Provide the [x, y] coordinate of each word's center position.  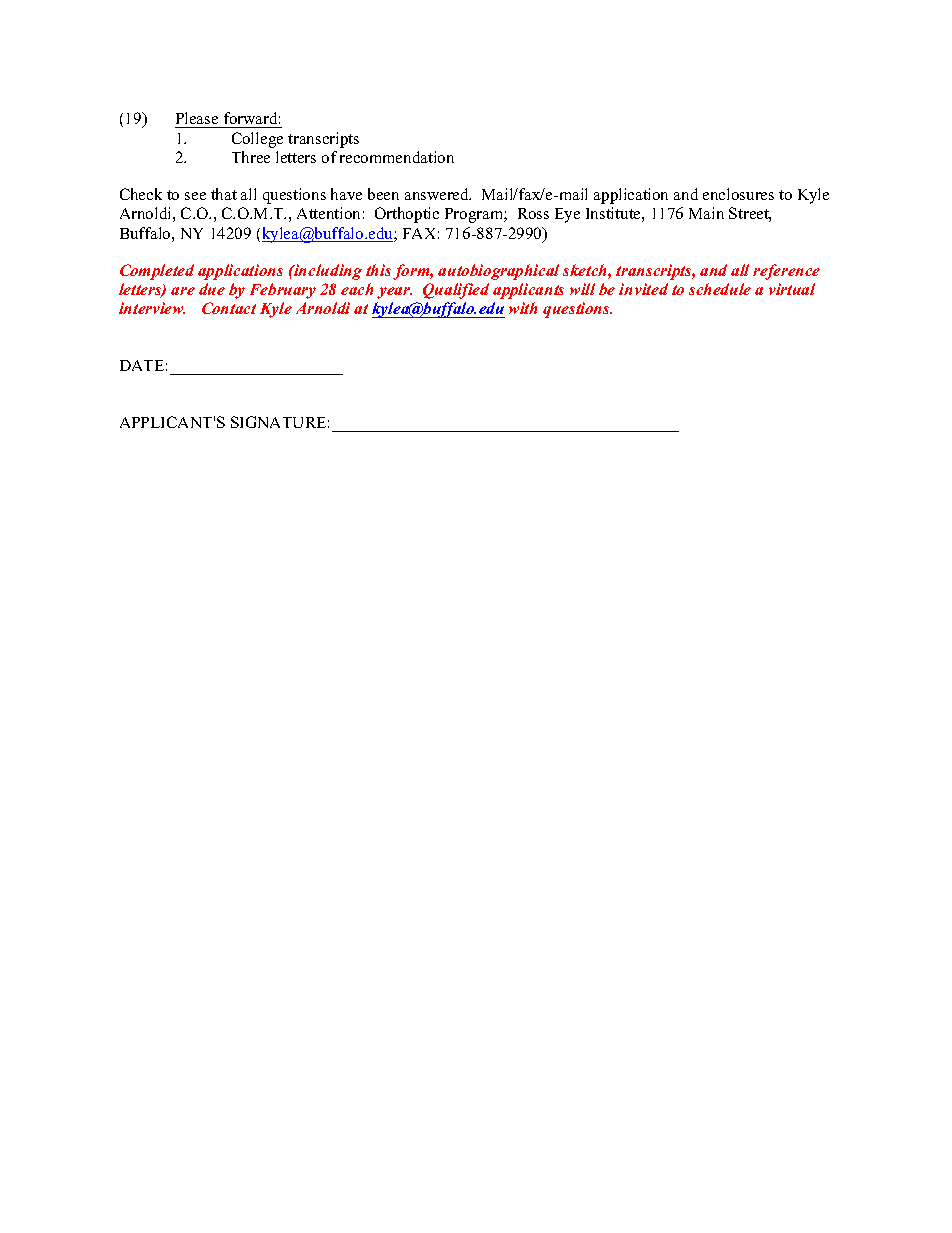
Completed [157, 272]
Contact [229, 308]
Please [198, 120]
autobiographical [498, 272]
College [257, 140]
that [224, 194]
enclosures [738, 194]
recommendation [397, 157]
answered [438, 194]
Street [750, 214]
